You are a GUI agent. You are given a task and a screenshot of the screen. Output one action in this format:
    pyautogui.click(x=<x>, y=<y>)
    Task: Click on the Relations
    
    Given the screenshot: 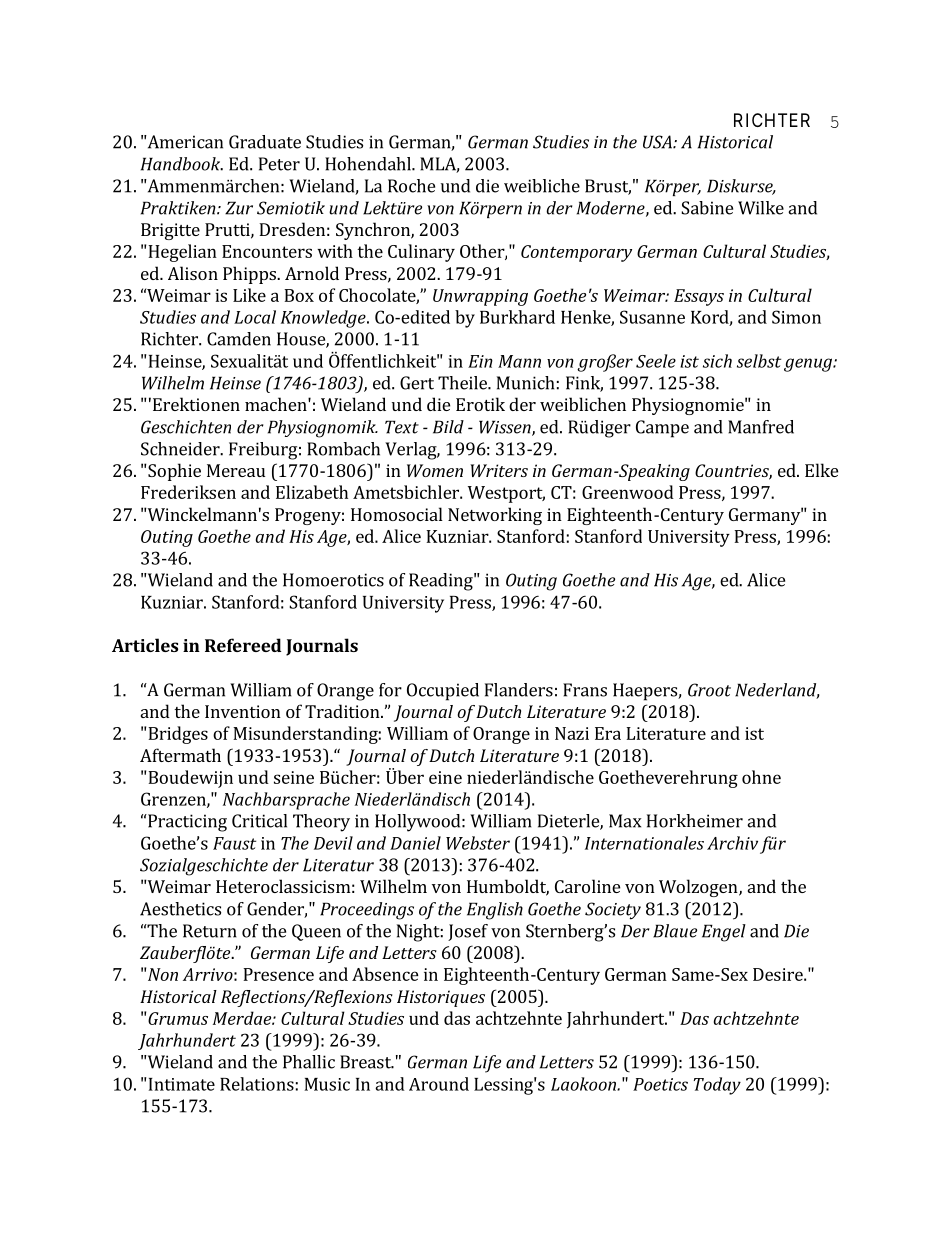 What is the action you would take?
    pyautogui.click(x=257, y=1084)
